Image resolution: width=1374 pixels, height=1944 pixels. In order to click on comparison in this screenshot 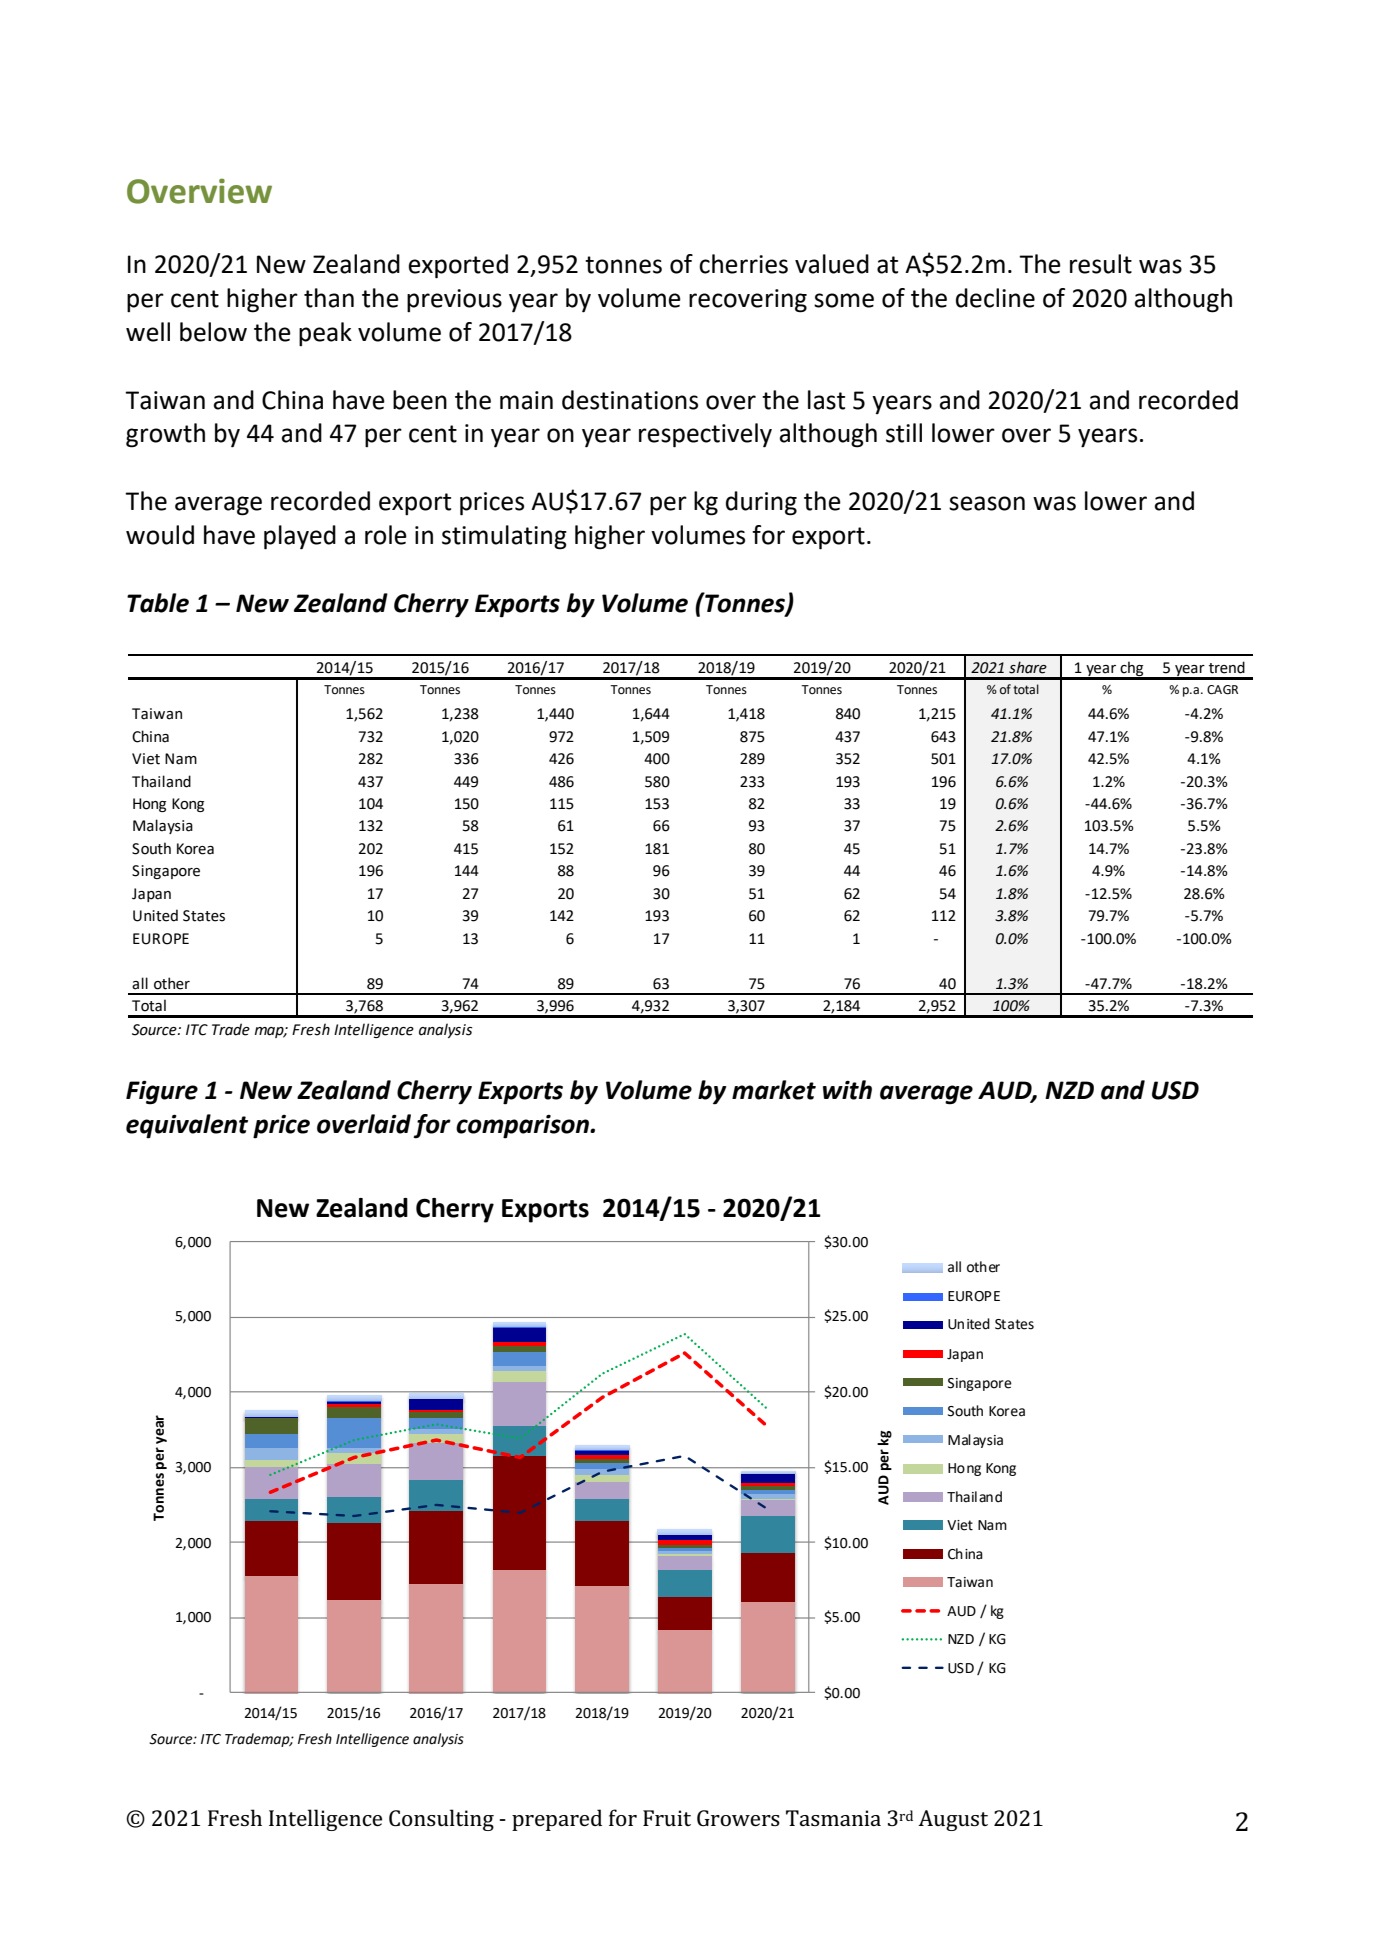, I will do `click(524, 1127)`.
